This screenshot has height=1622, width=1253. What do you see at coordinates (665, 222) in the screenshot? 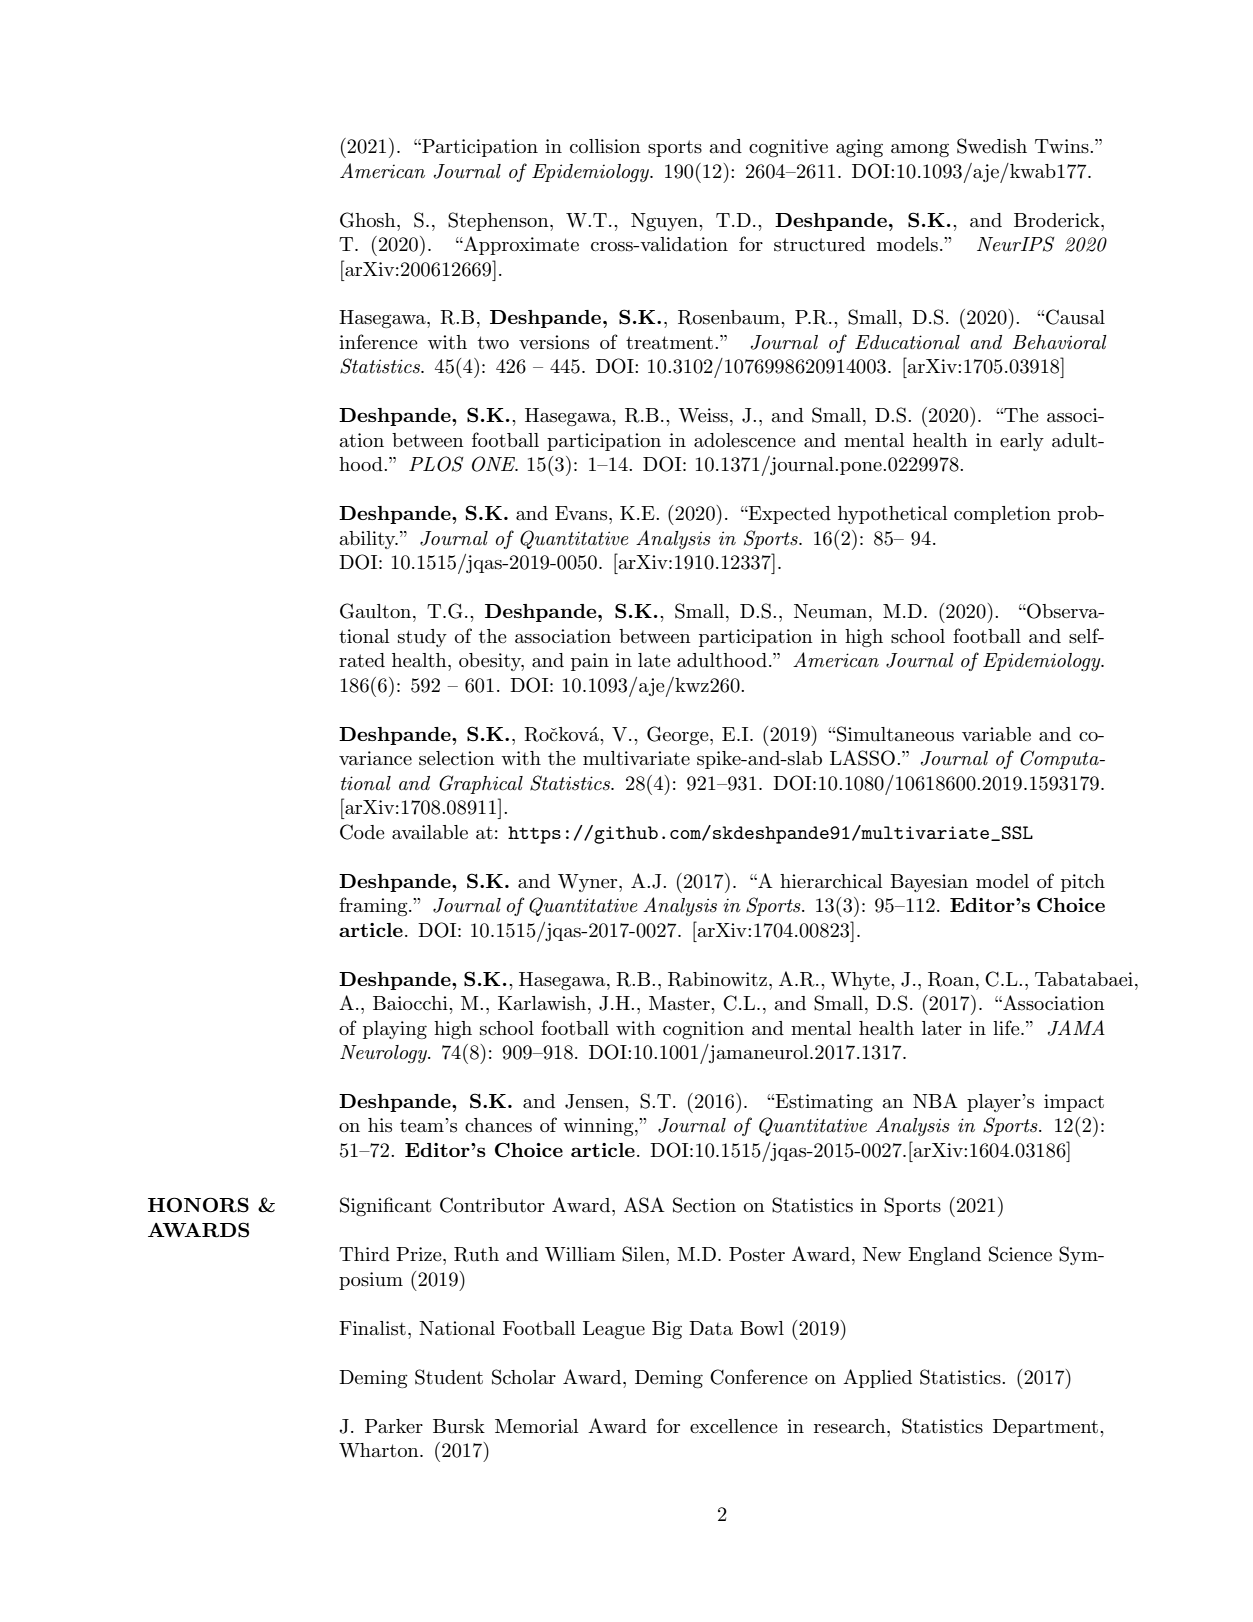
I see `Nguyen` at bounding box center [665, 222].
